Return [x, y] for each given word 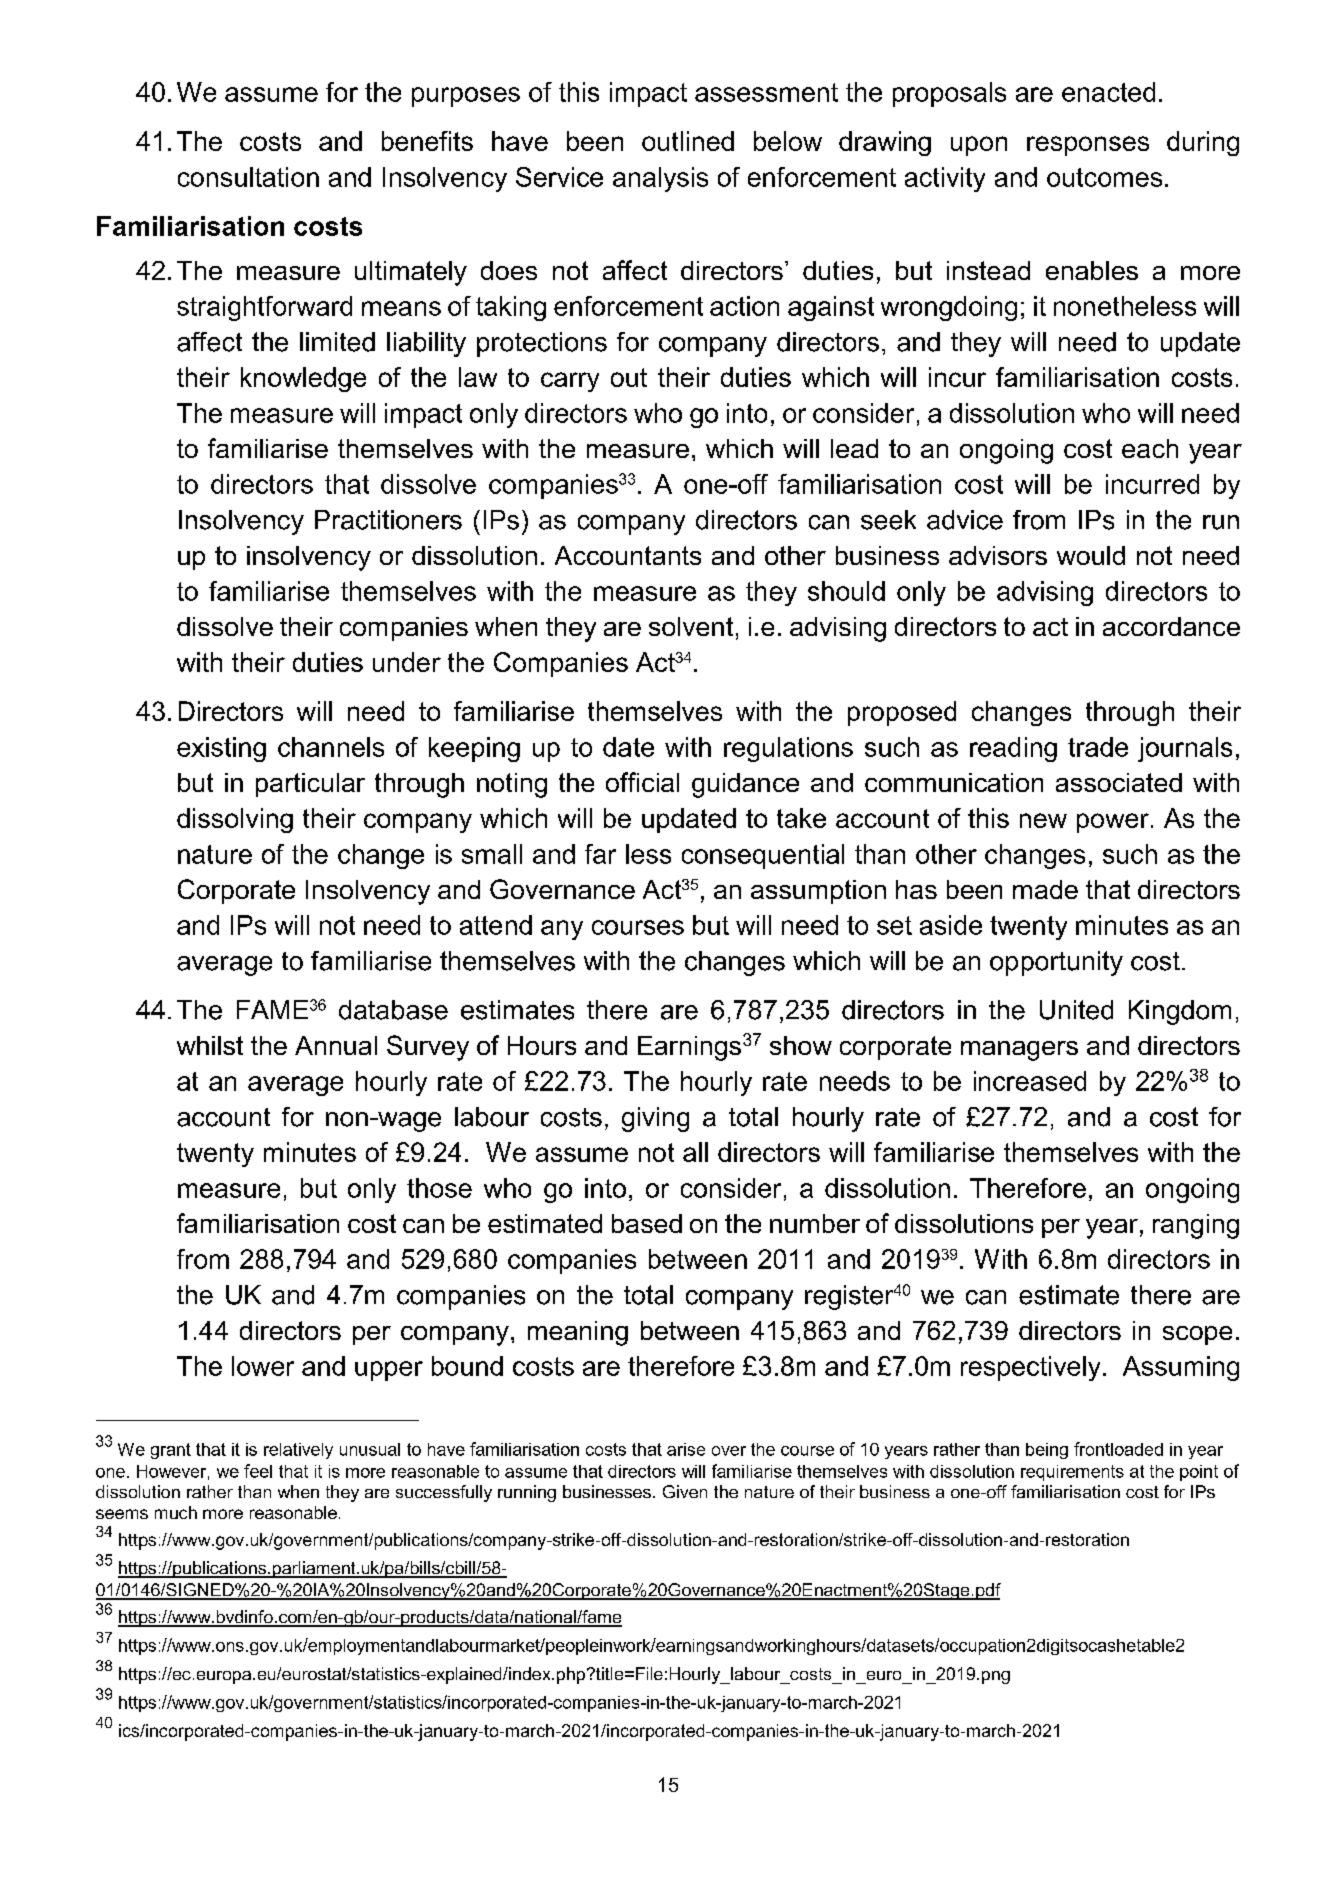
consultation [248, 177]
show [801, 1045]
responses [1088, 146]
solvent [691, 626]
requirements [1072, 1473]
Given [685, 1491]
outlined [688, 141]
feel [258, 1471]
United [1076, 1010]
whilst [210, 1045]
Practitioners [388, 520]
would [1091, 555]
